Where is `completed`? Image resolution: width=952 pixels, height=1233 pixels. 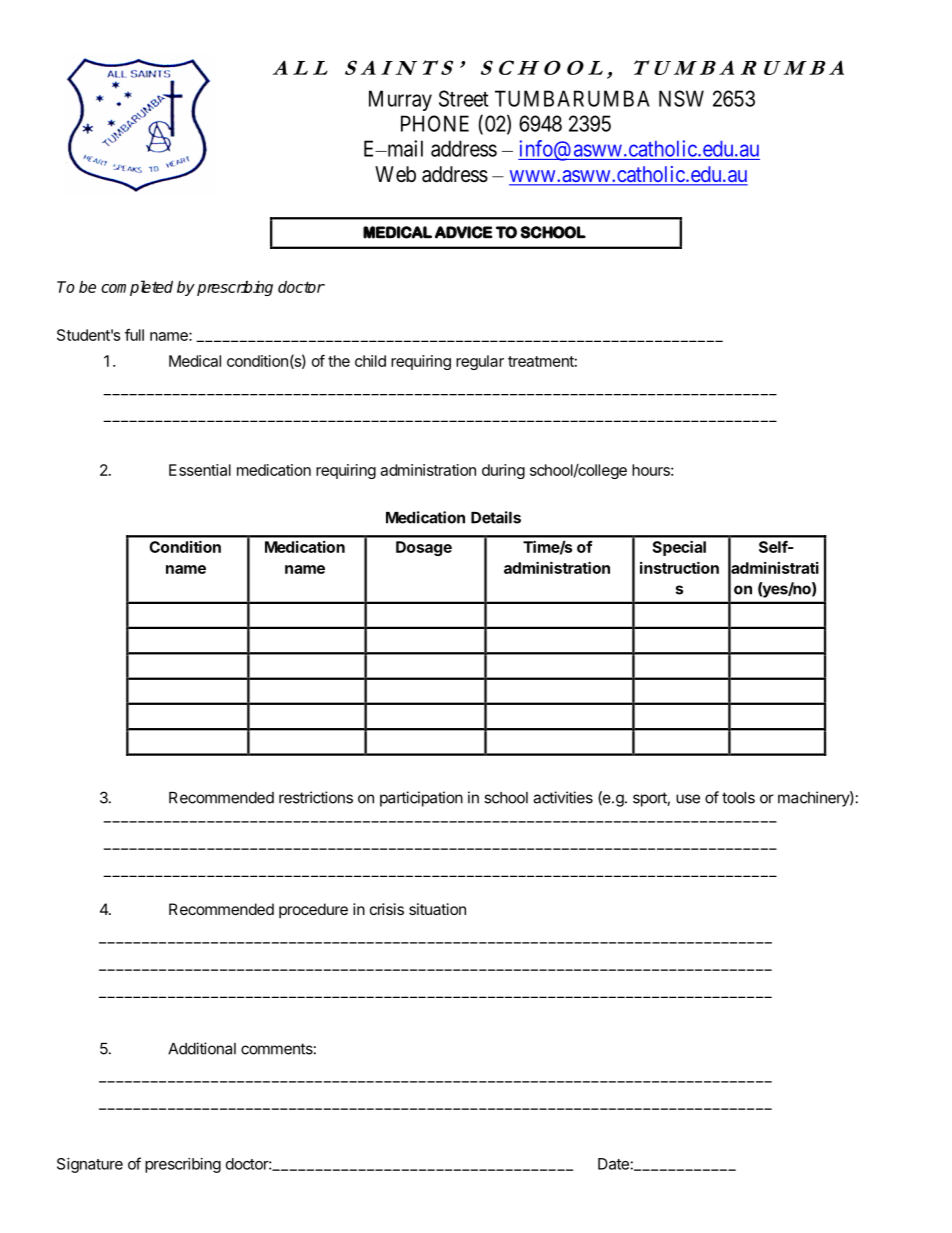
completed is located at coordinates (137, 288).
